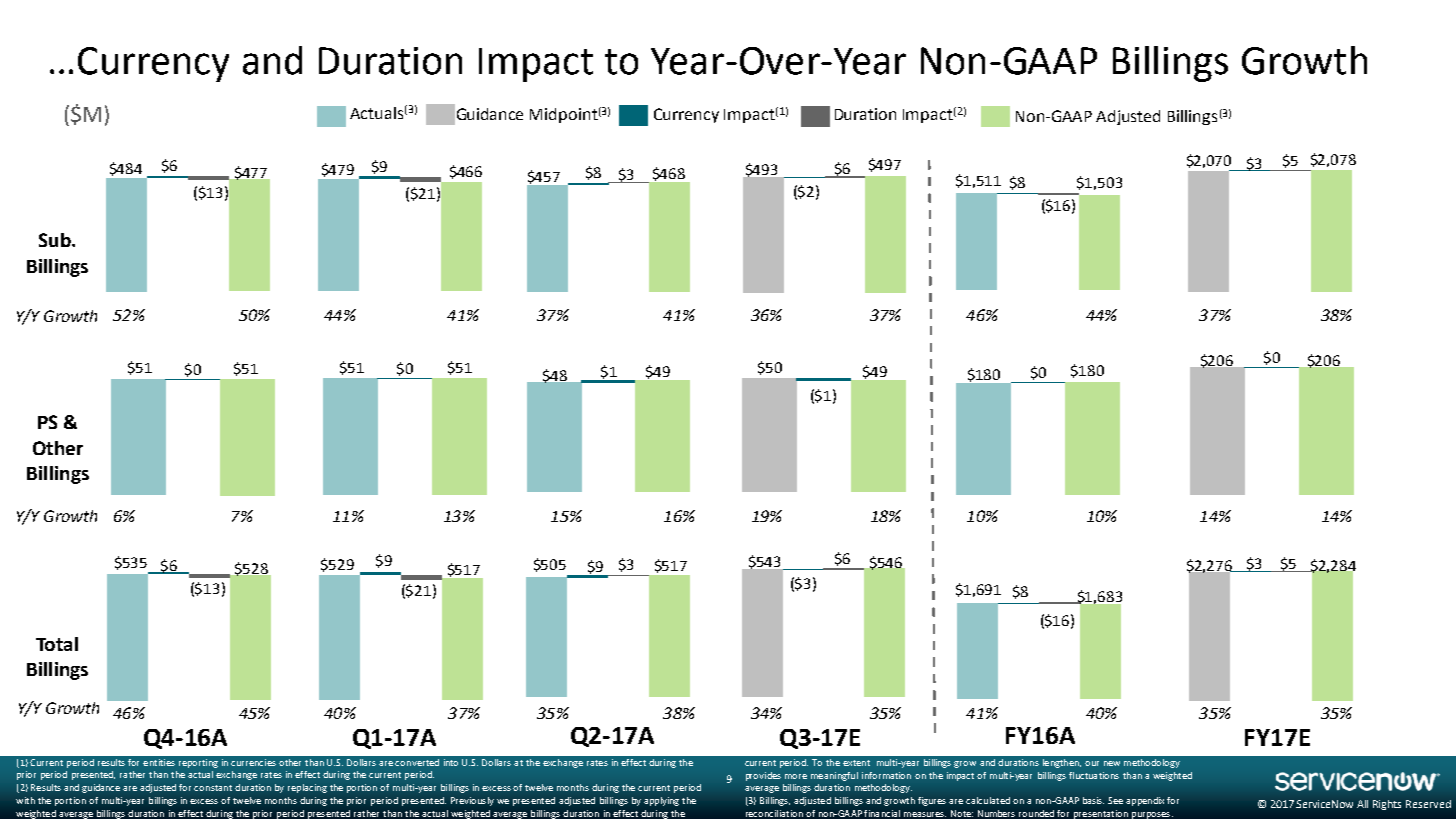  I want to click on Sub, so click(56, 240).
